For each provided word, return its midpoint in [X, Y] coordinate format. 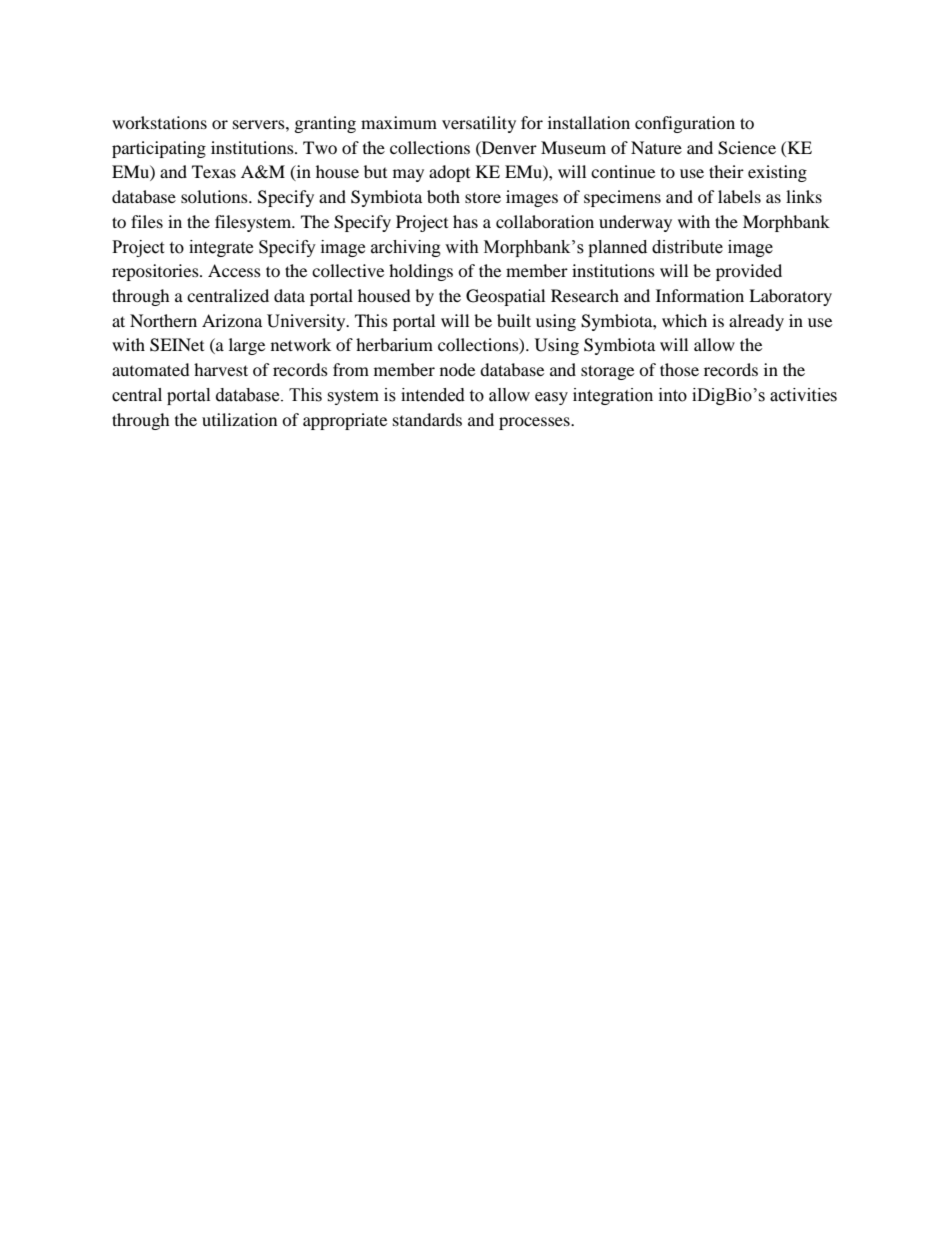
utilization [239, 419]
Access [234, 270]
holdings [421, 272]
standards [427, 419]
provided [749, 272]
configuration [685, 124]
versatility [479, 124]
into [673, 395]
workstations [159, 122]
